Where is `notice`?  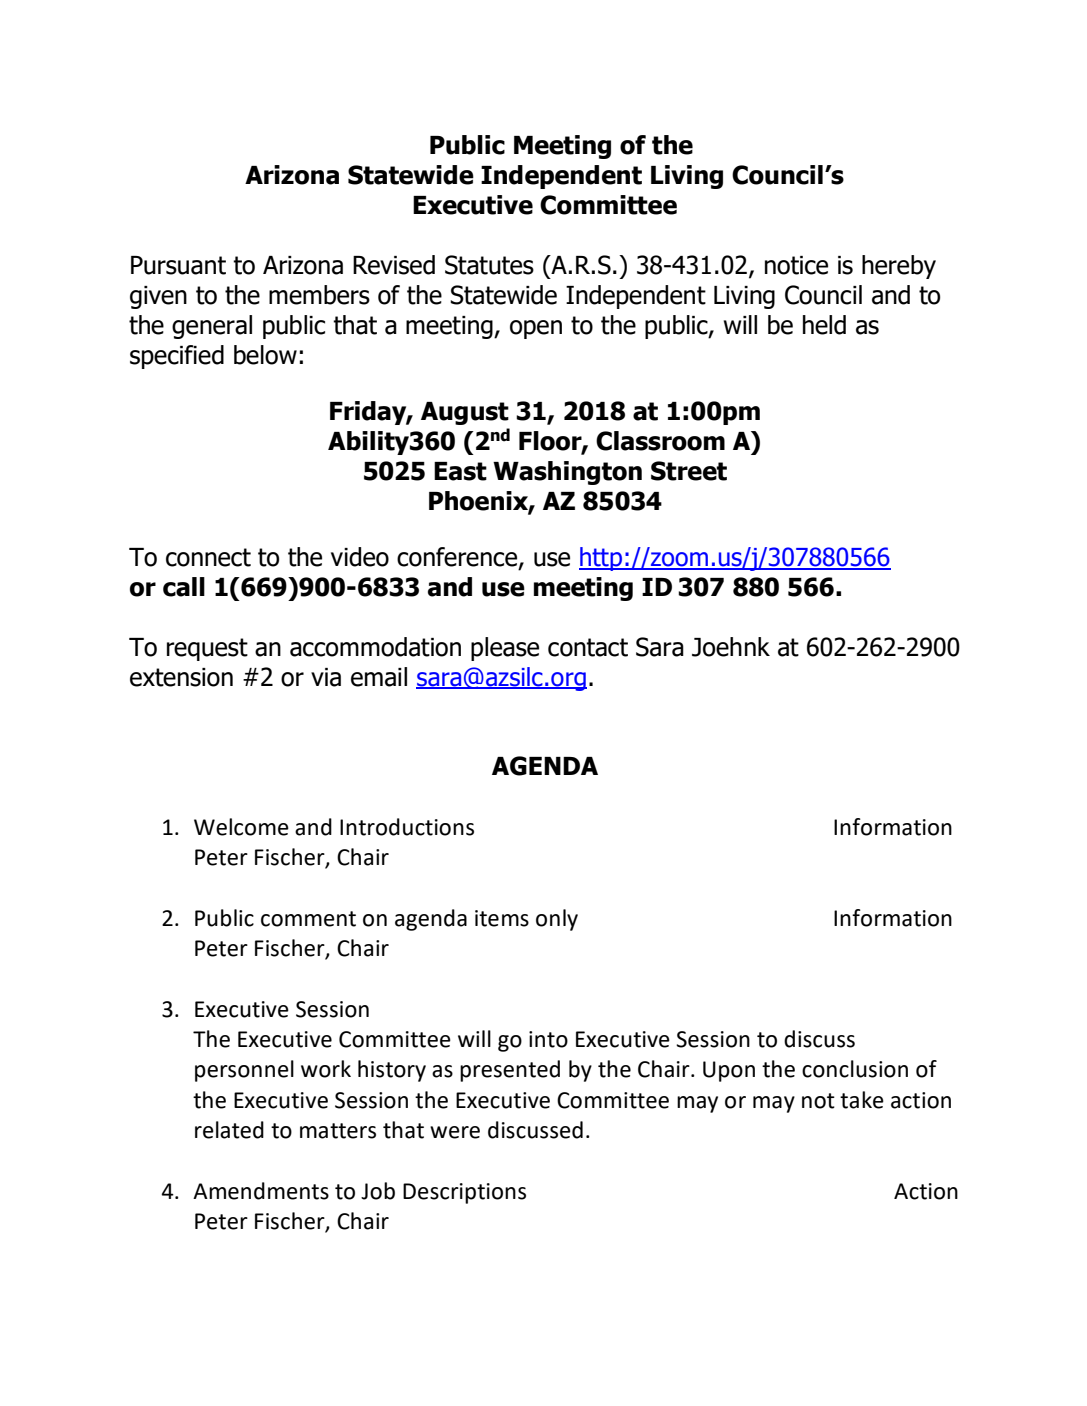
notice is located at coordinates (796, 265).
